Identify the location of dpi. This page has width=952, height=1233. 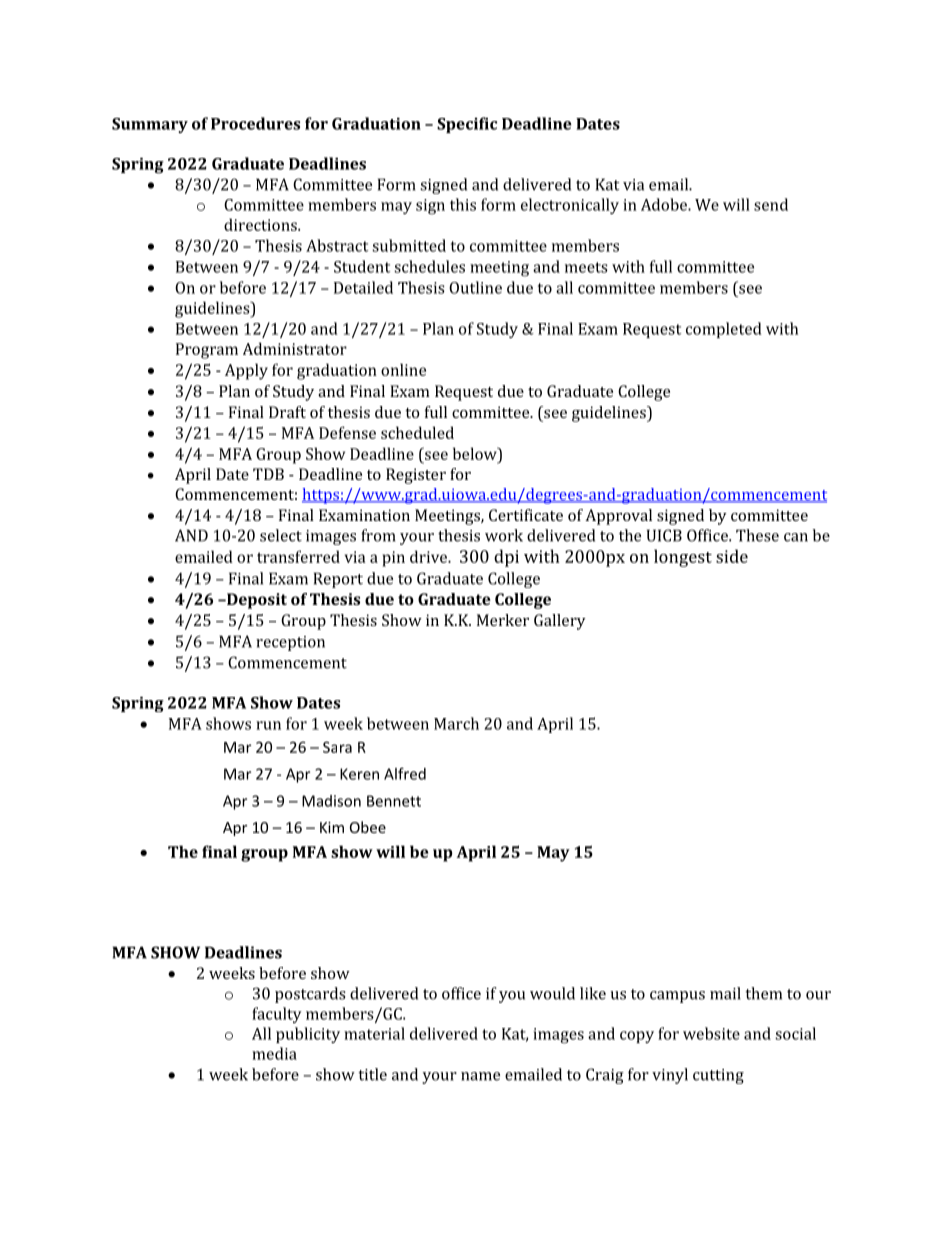
(506, 558).
